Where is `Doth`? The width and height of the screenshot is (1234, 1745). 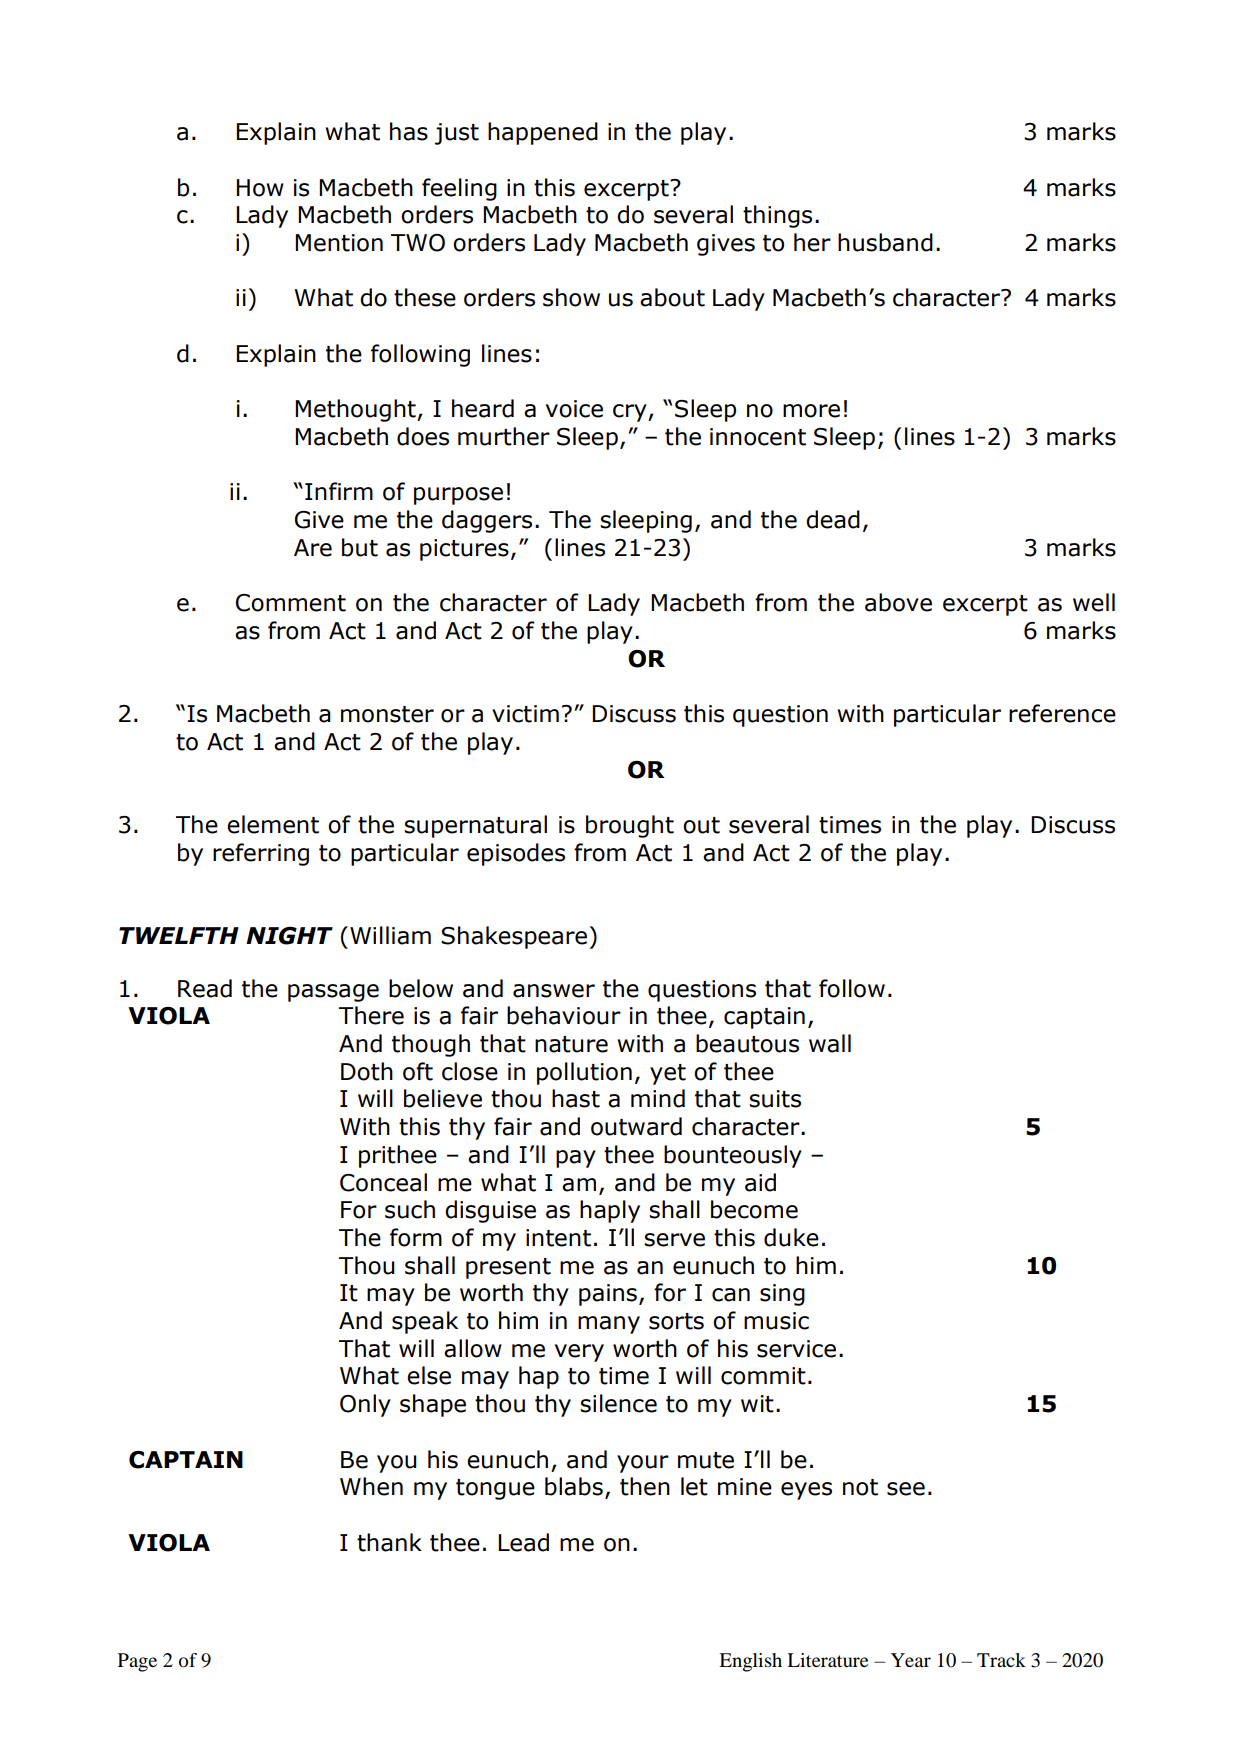
Doth is located at coordinates (367, 1071).
